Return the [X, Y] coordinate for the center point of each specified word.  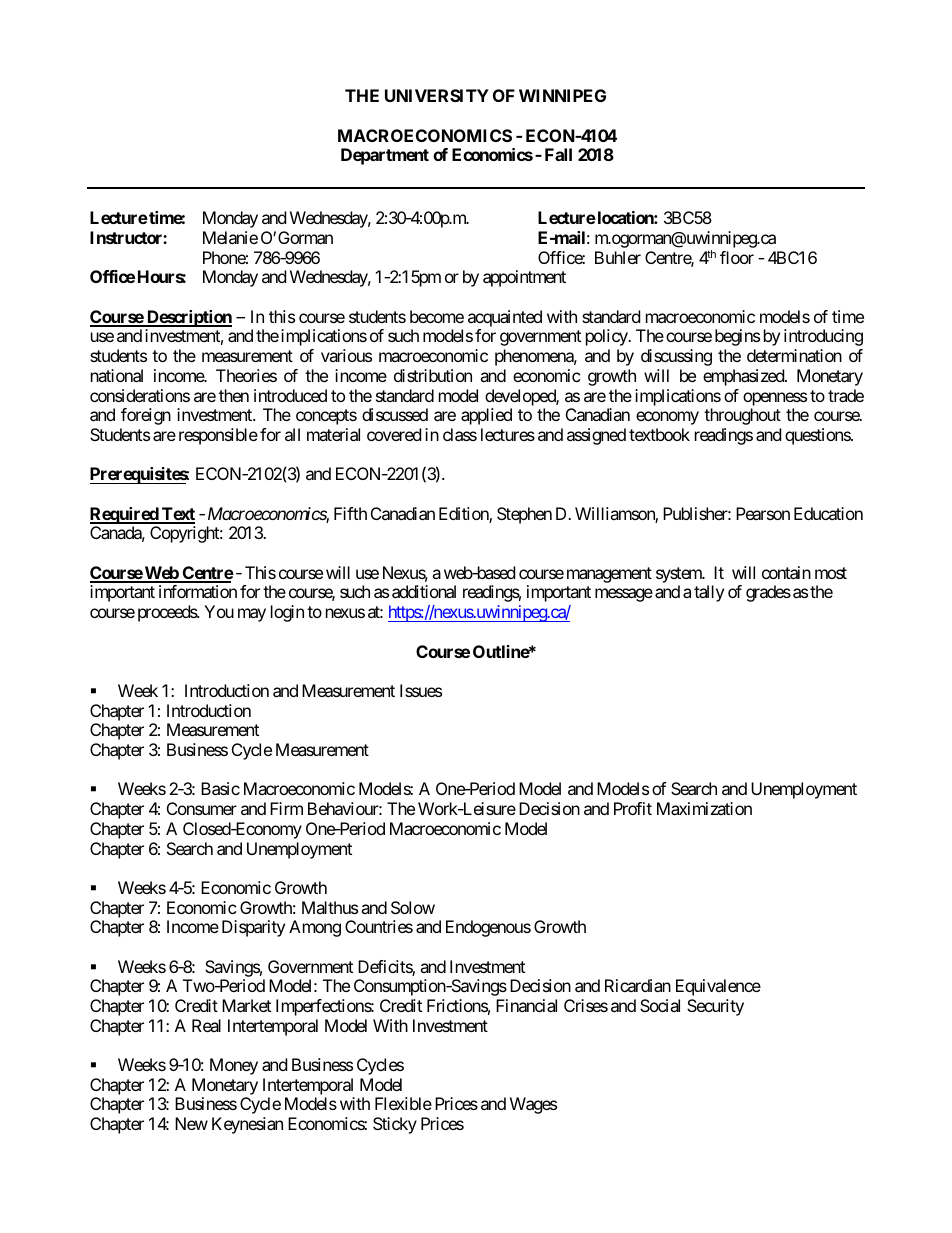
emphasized [744, 377]
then [234, 395]
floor [737, 257]
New [191, 1123]
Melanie [230, 237]
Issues [421, 690]
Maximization [704, 808]
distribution [433, 375]
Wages [533, 1105]
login [287, 613]
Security [715, 1007]
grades [768, 593]
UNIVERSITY [437, 95]
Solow [413, 907]
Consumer [202, 808]
